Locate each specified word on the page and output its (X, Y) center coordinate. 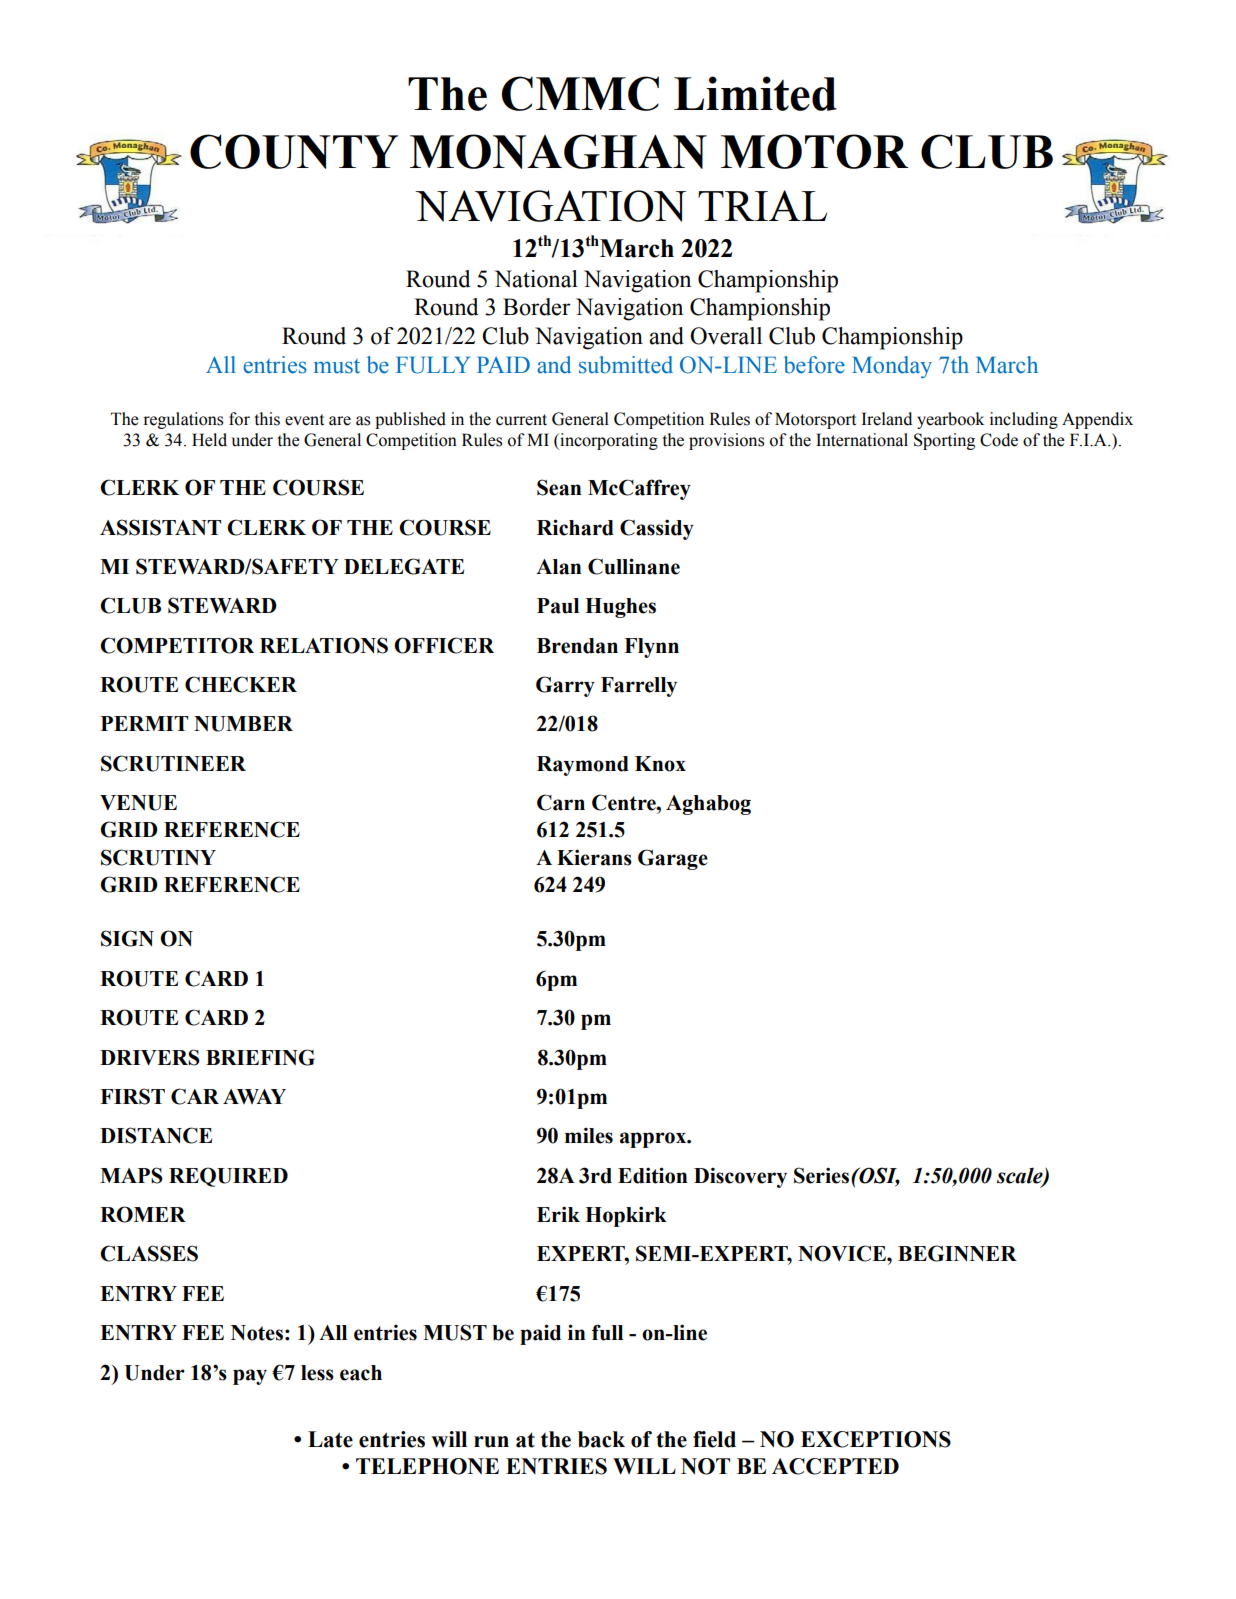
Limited (755, 93)
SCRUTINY (158, 857)
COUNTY (294, 151)
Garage (673, 859)
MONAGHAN (558, 151)
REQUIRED (228, 1177)
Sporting (944, 441)
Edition (652, 1175)
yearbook (950, 420)
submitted (626, 365)
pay (250, 1377)
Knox (660, 764)
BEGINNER (957, 1253)
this (267, 419)
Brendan (577, 646)
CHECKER (241, 684)
